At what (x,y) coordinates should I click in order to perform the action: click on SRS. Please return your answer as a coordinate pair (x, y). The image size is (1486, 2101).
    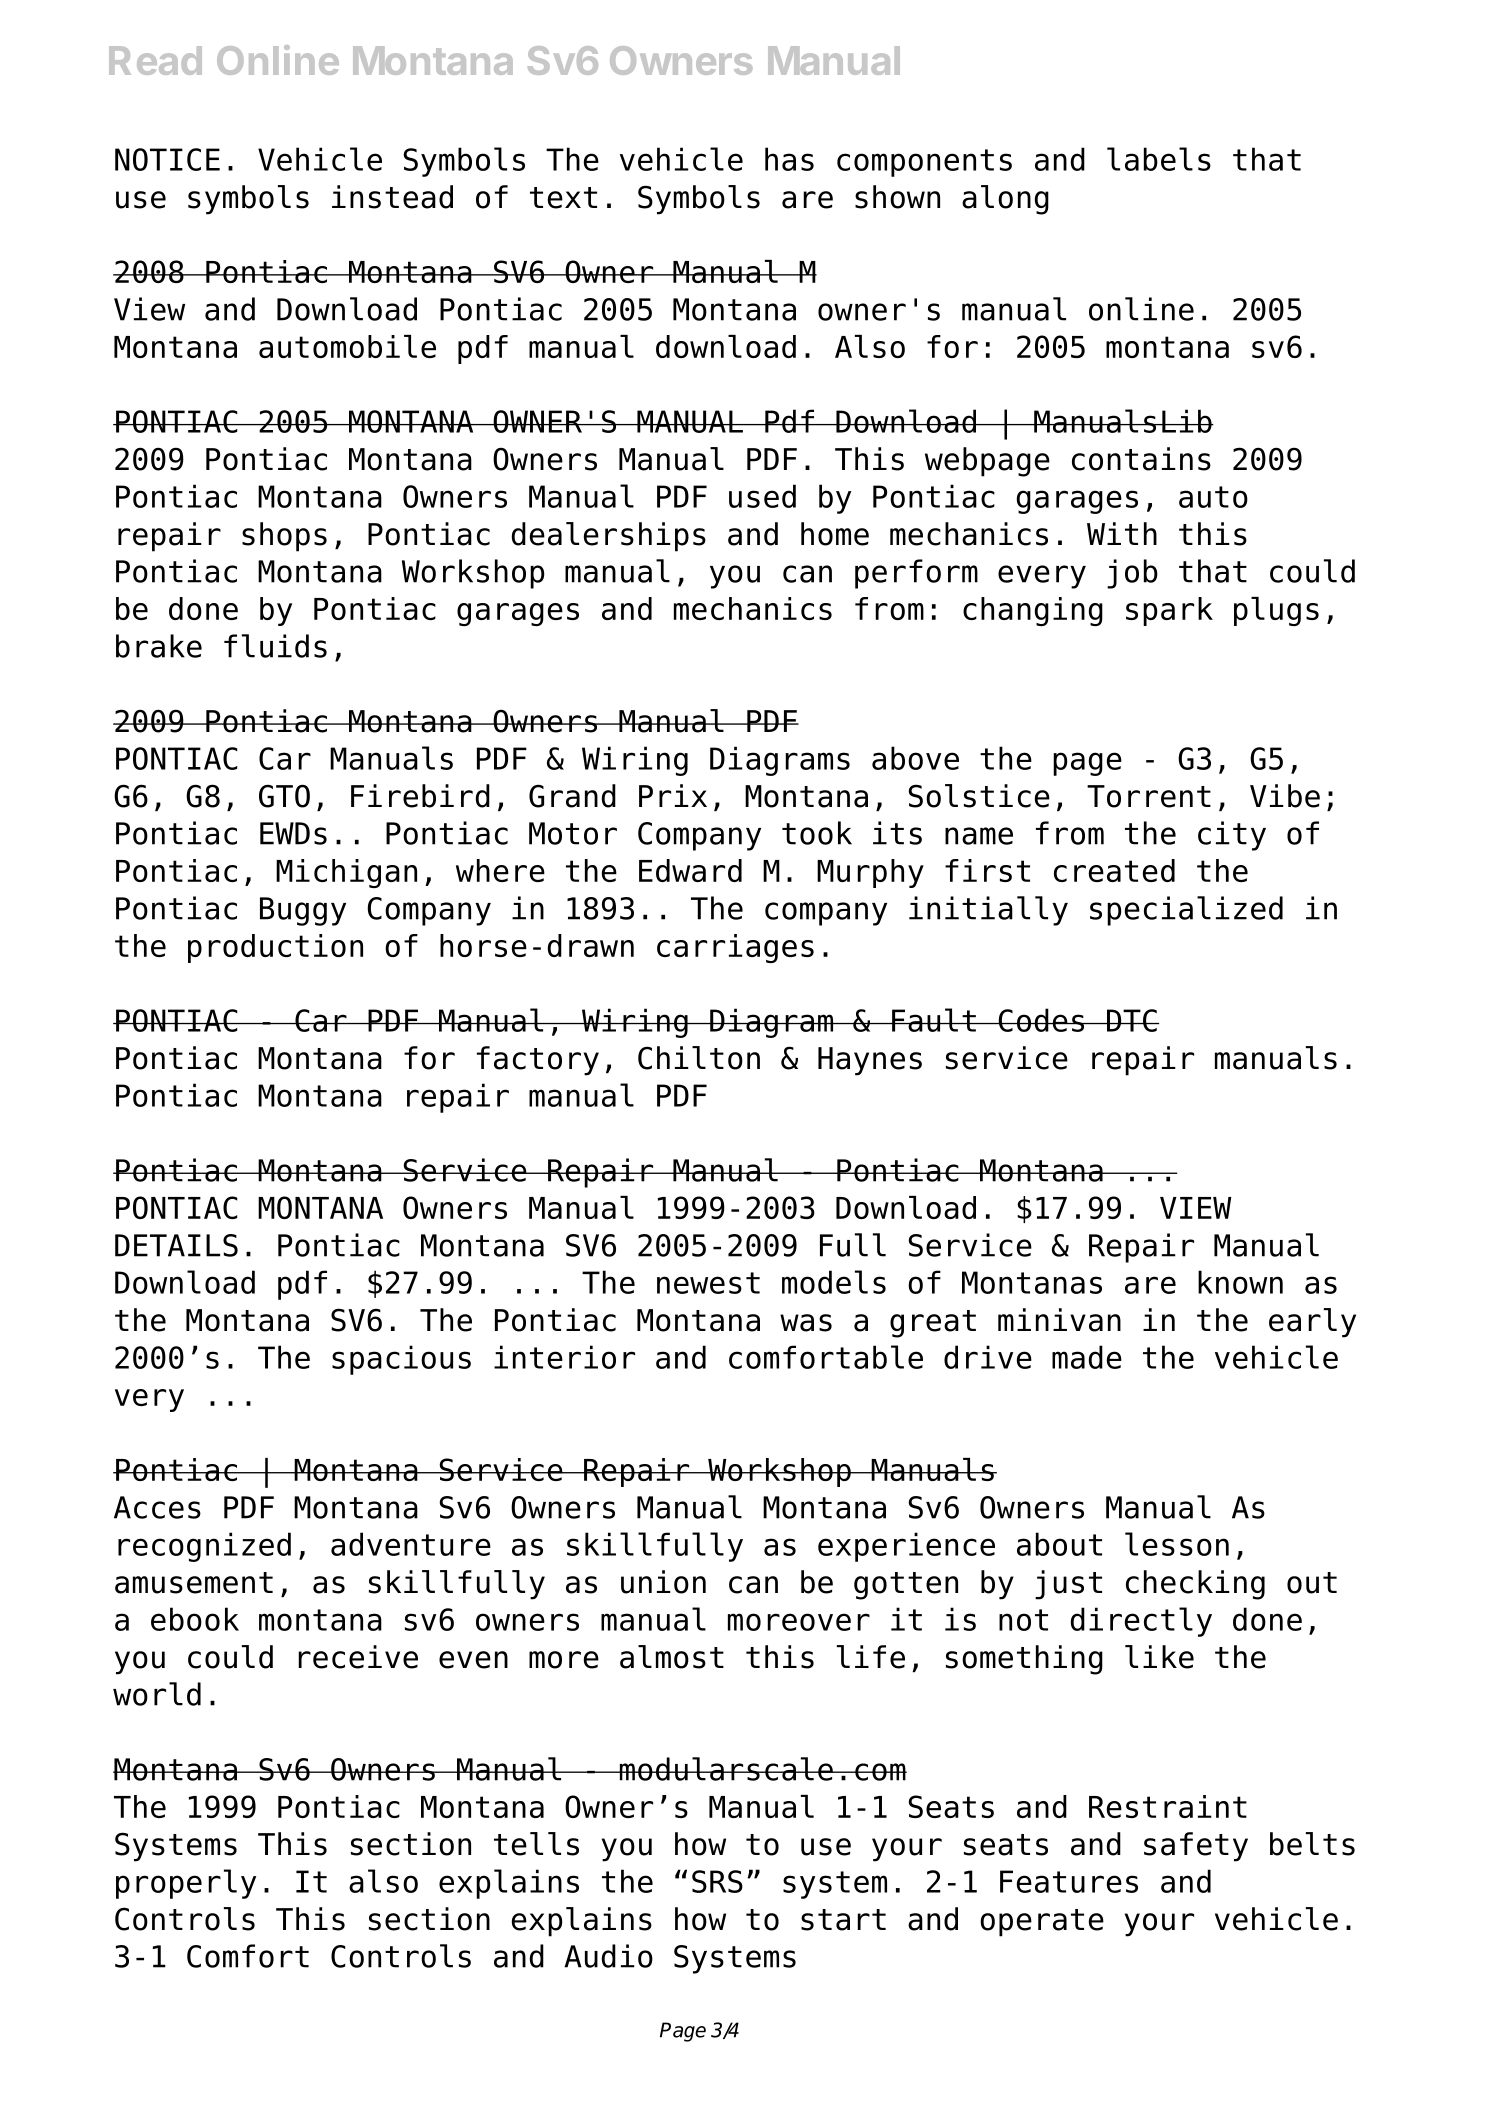
    Looking at the image, I should click on (717, 1881).
